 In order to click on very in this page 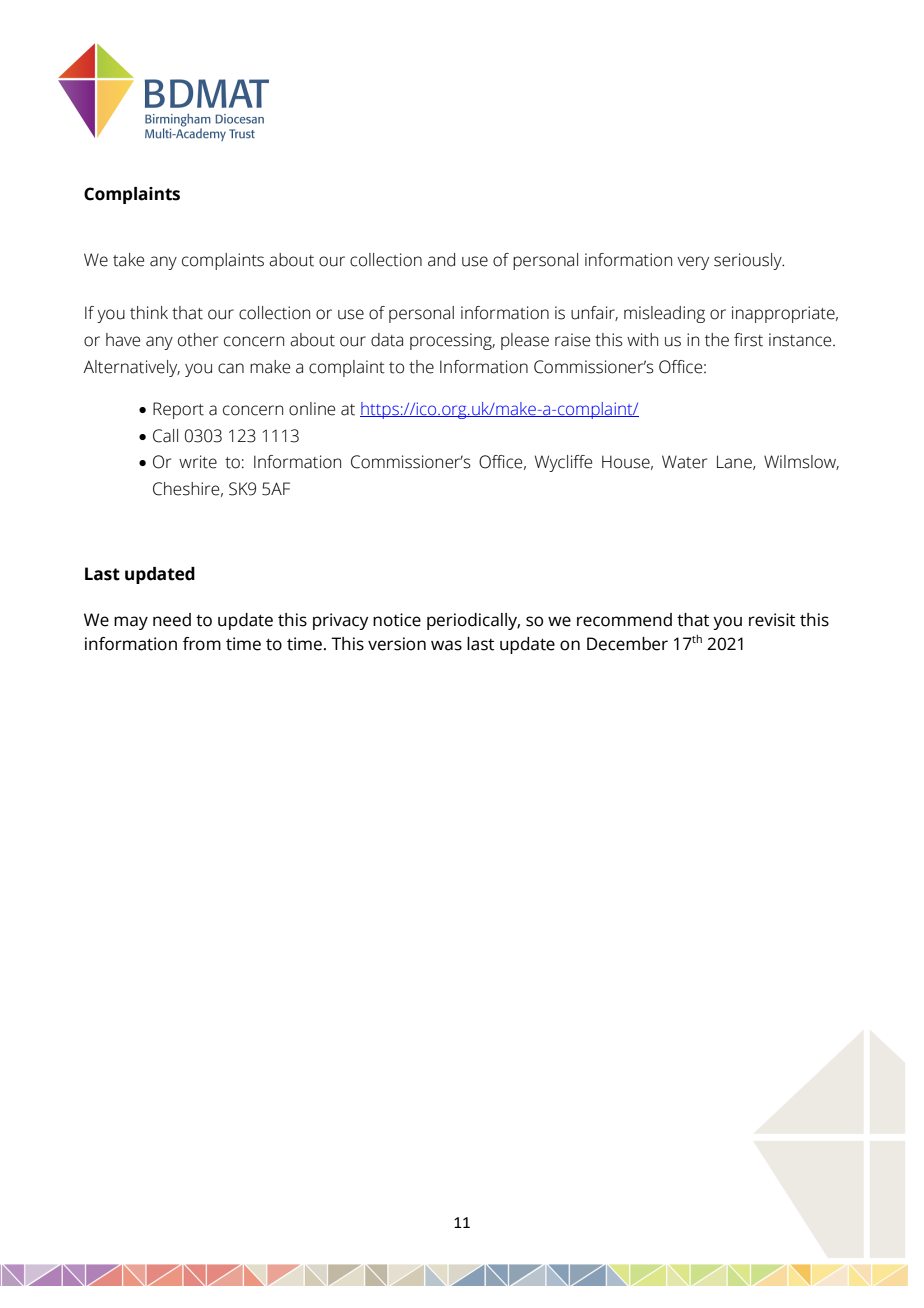, I will do `click(693, 263)`.
